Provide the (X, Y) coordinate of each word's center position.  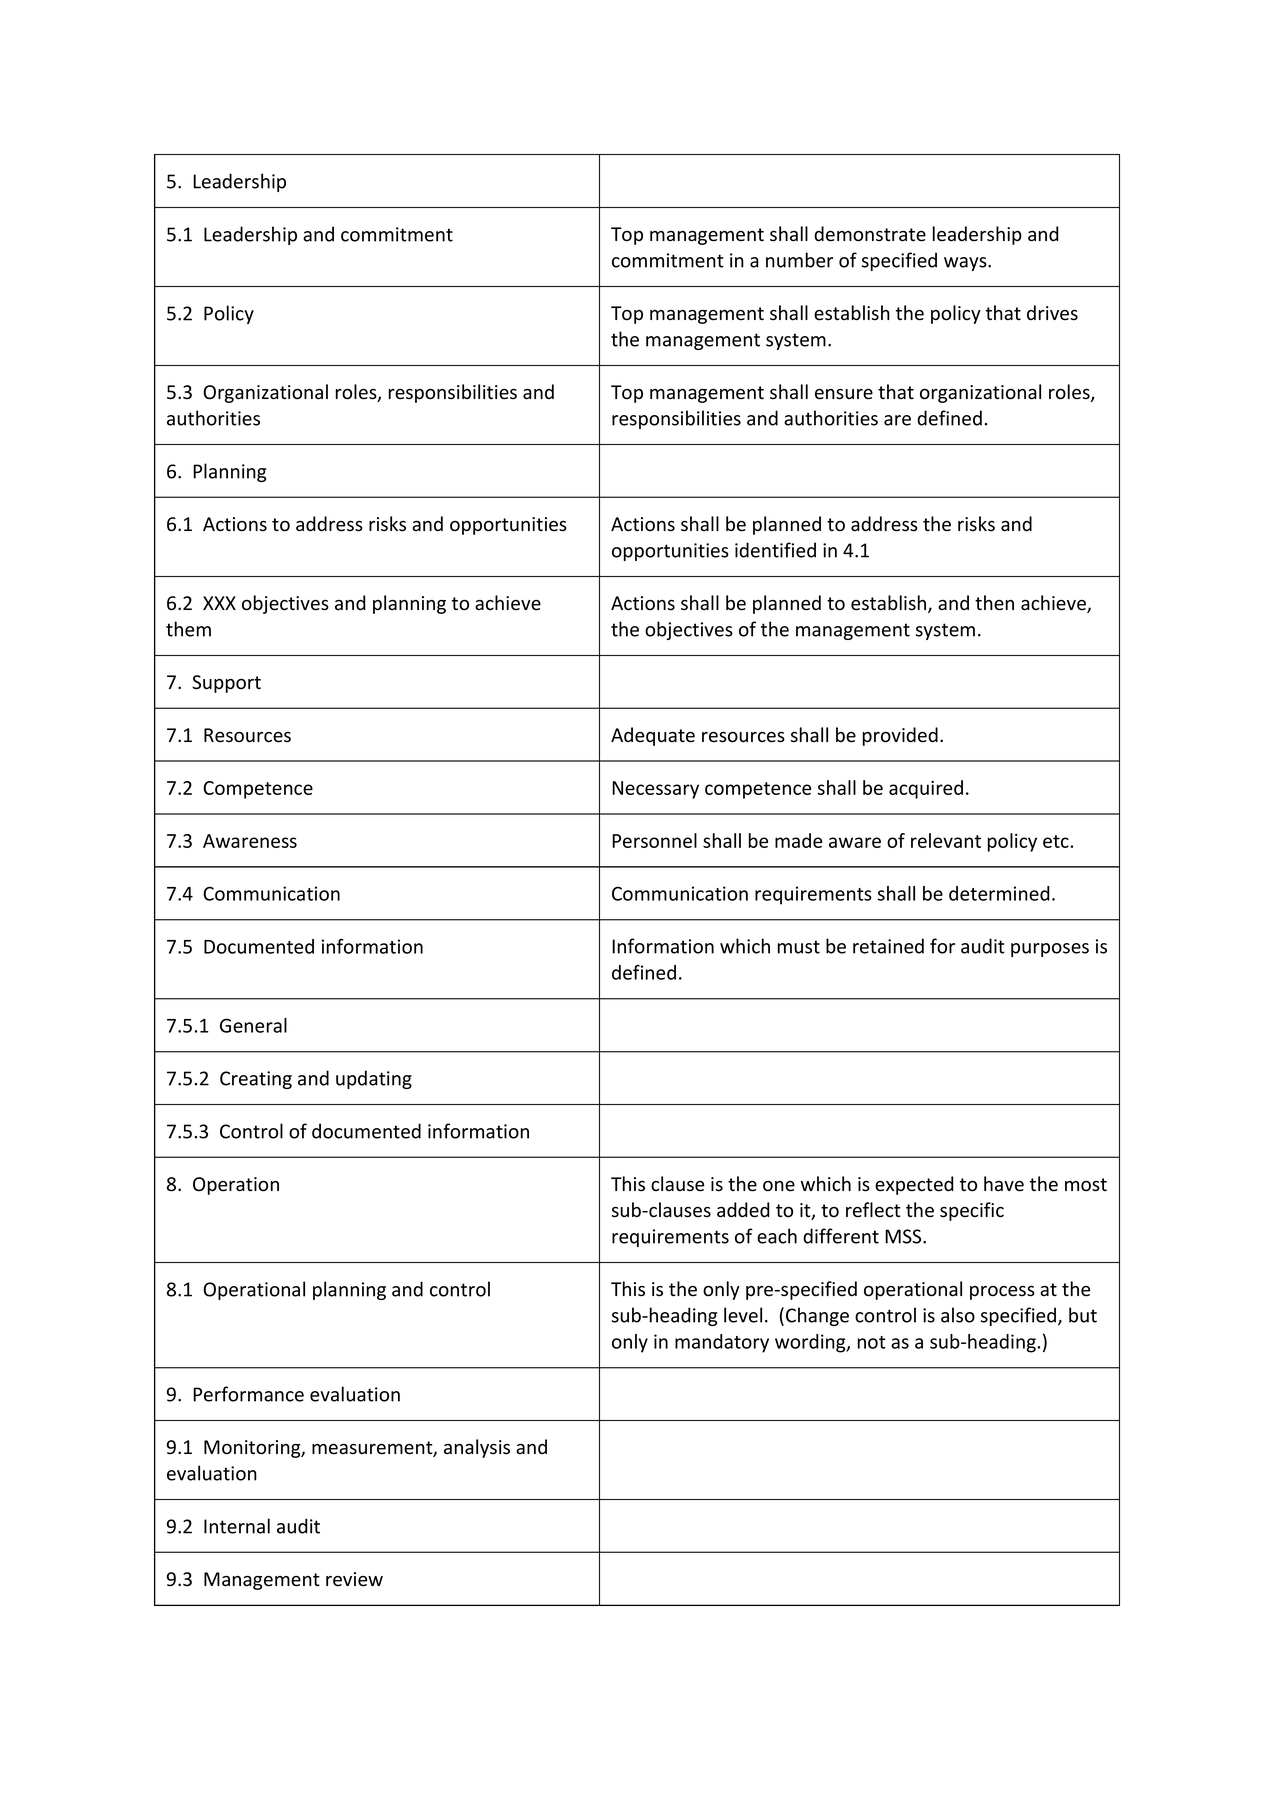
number (799, 260)
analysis (477, 1448)
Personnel (654, 840)
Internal (237, 1526)
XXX (219, 603)
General (253, 1025)
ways (966, 264)
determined (999, 893)
